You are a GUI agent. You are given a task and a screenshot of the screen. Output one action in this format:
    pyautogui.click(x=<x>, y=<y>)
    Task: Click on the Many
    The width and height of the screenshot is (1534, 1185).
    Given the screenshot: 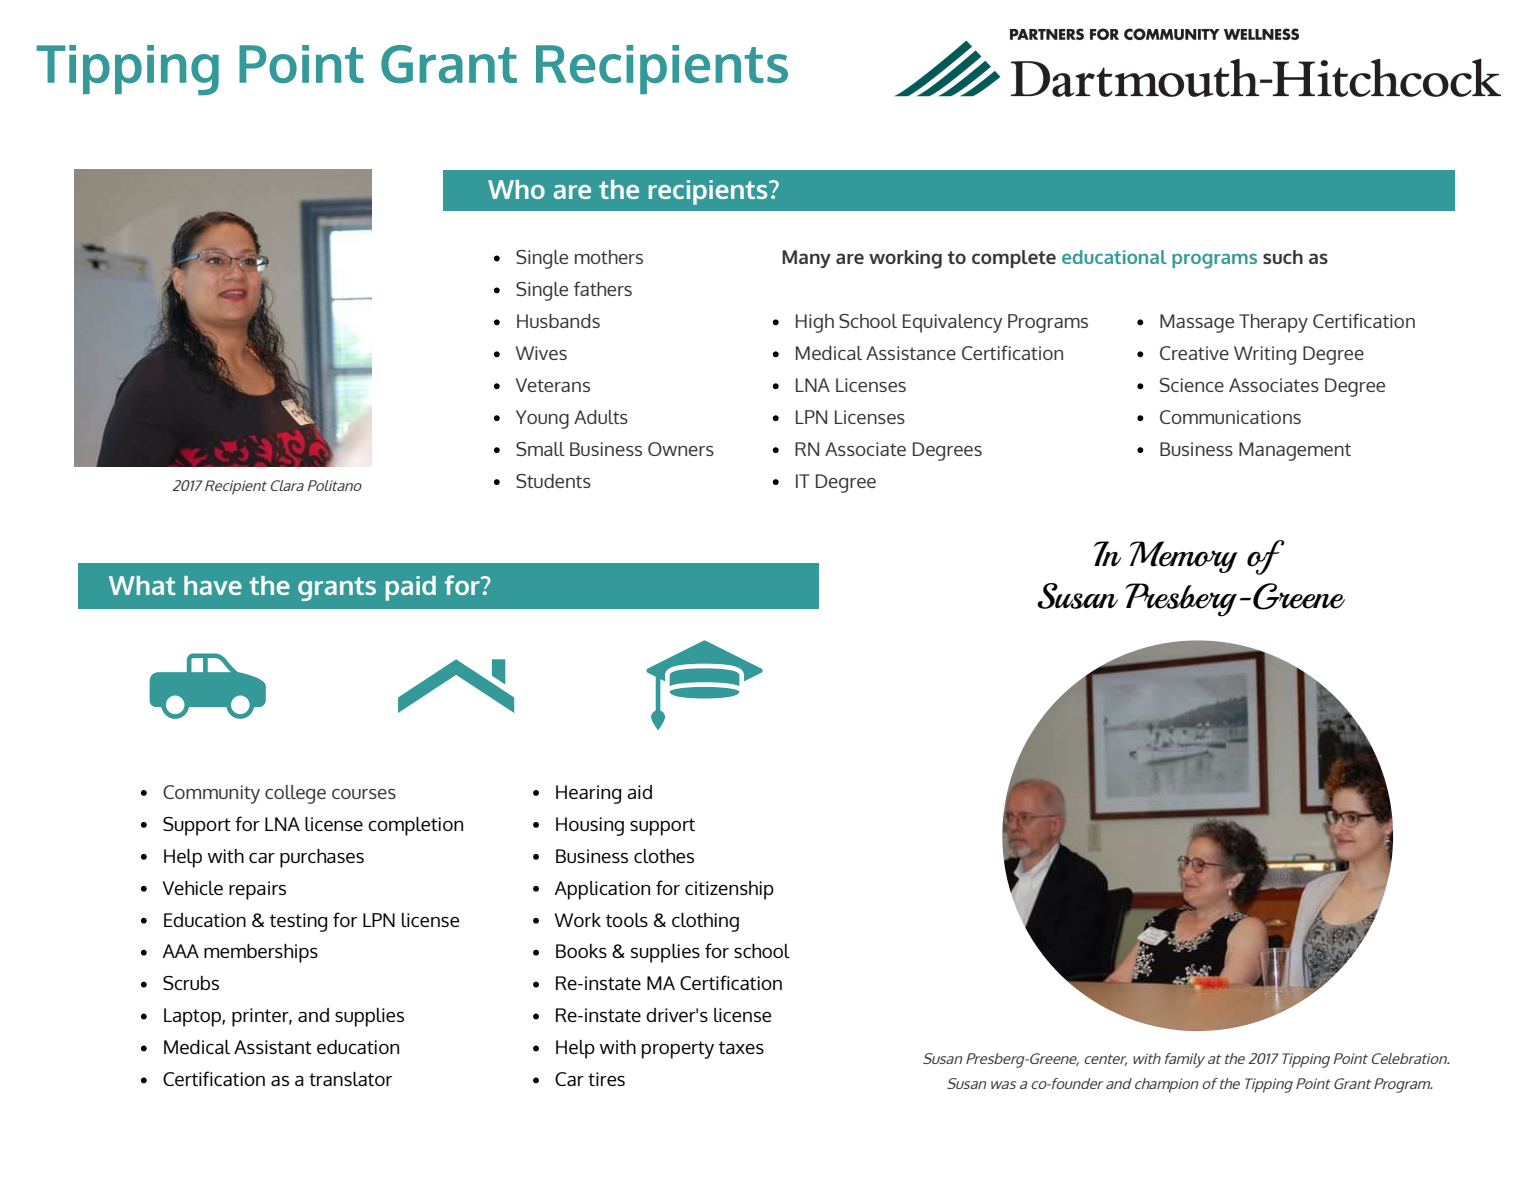 What is the action you would take?
    pyautogui.click(x=806, y=259)
